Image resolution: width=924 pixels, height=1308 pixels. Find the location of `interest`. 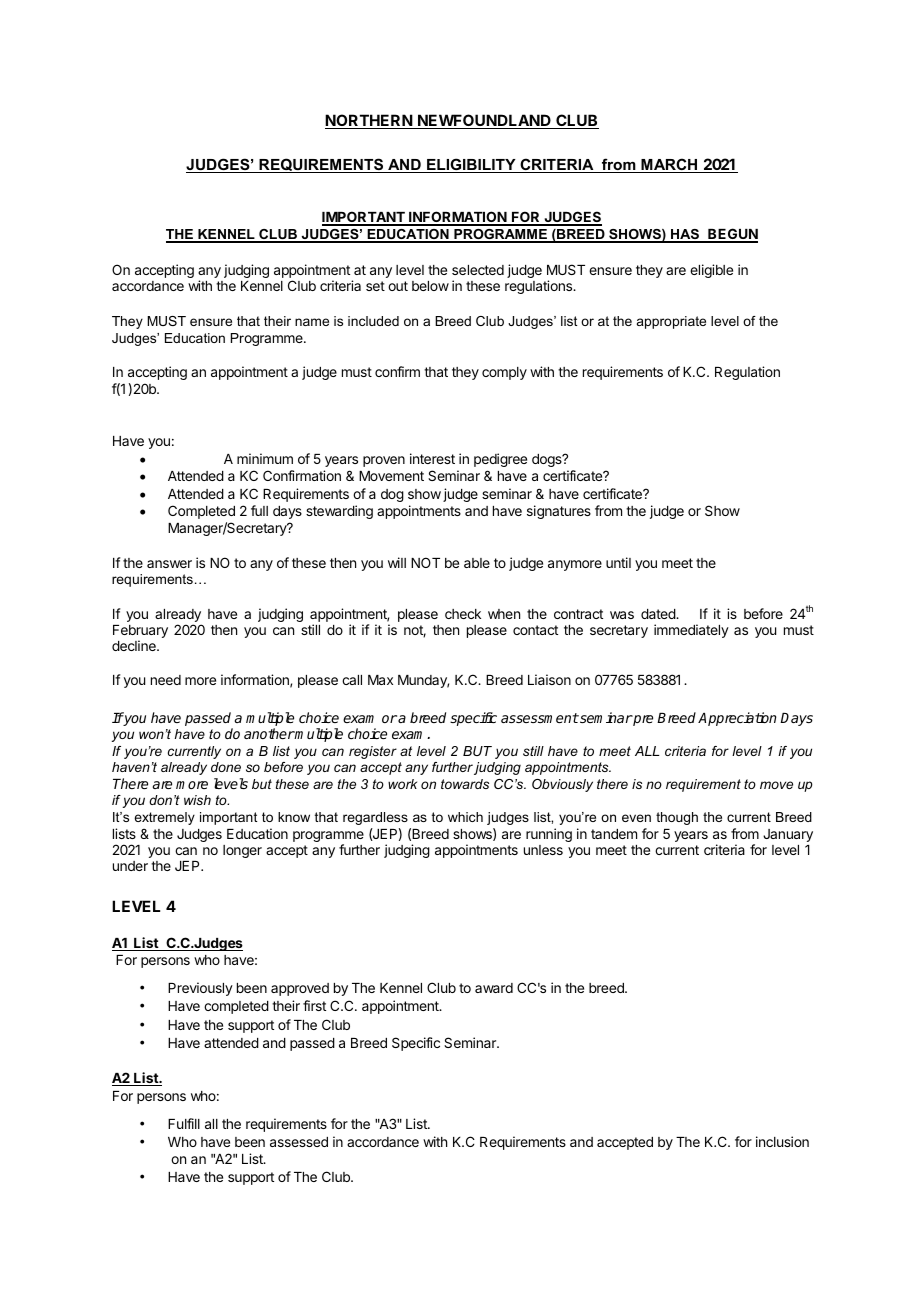

interest is located at coordinates (432, 458).
